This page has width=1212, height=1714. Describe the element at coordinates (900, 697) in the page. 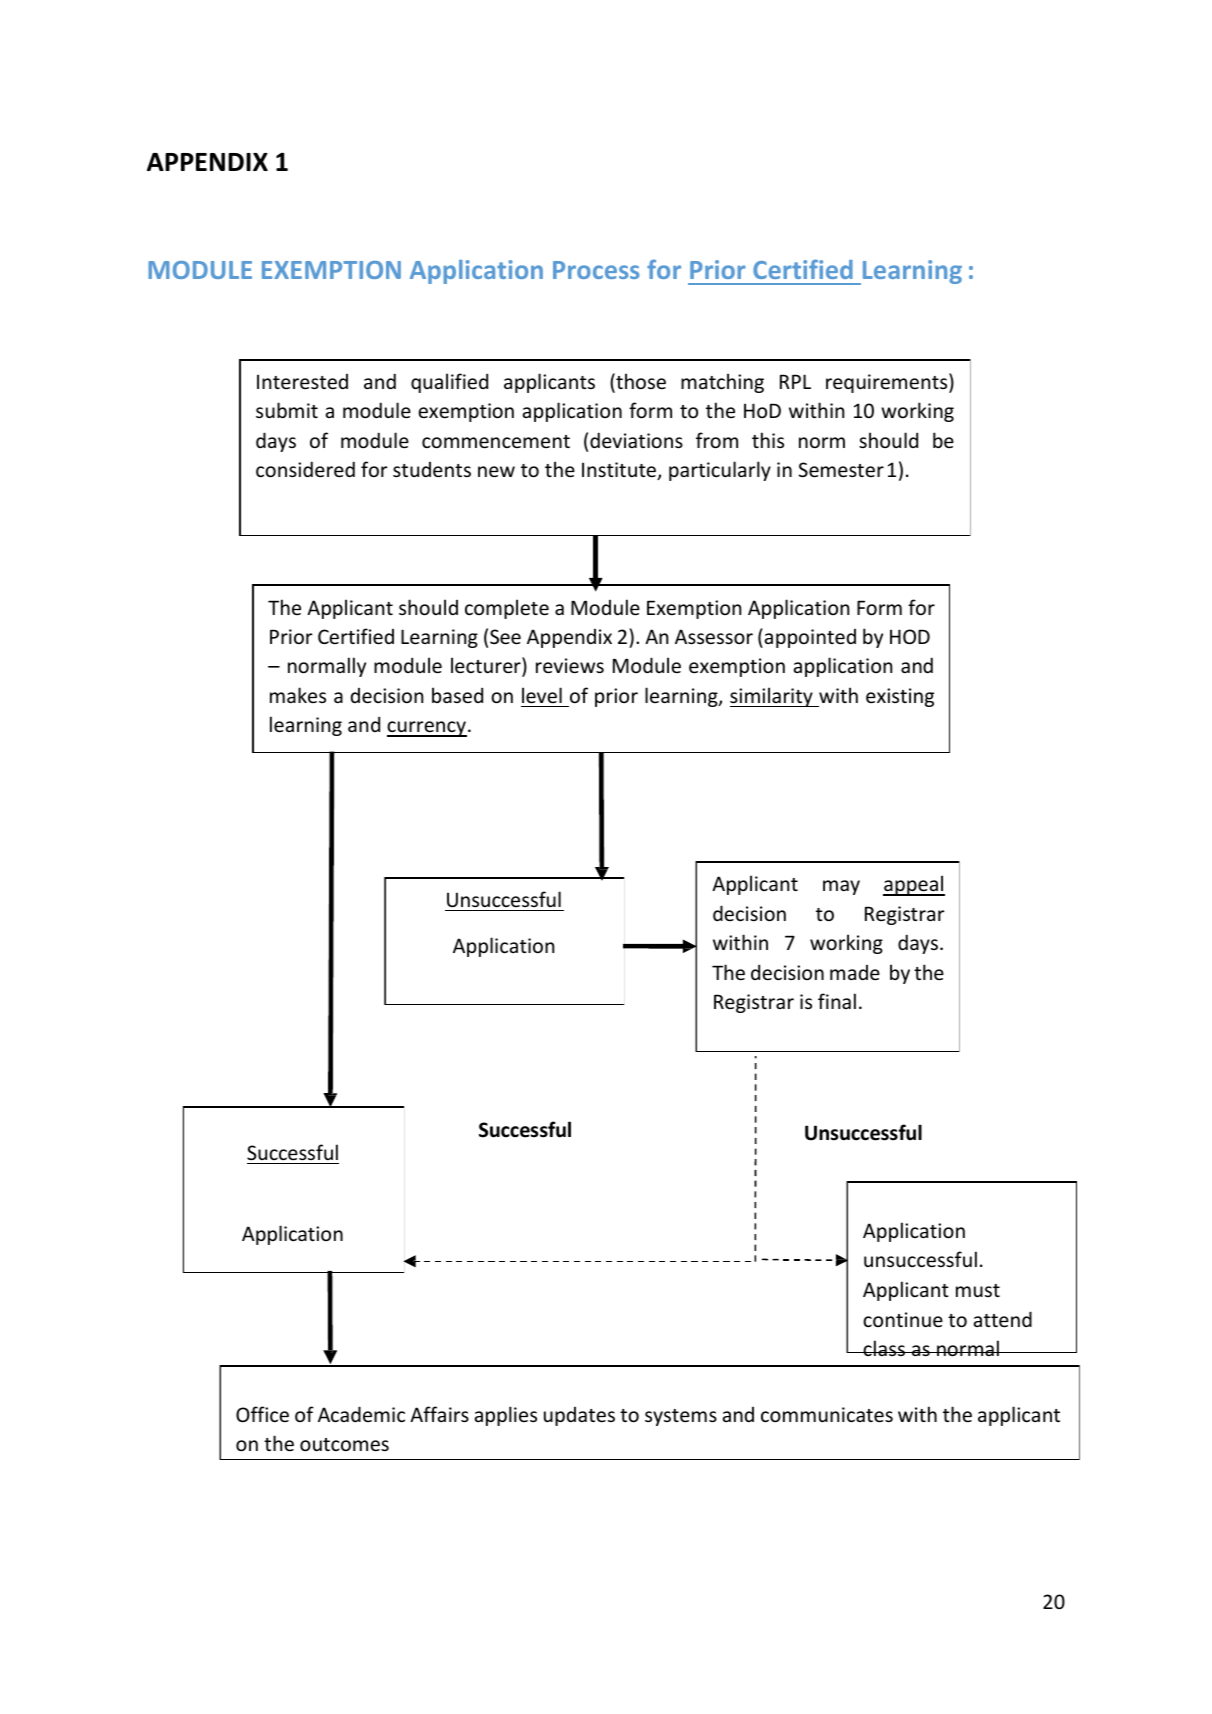

I see `existing` at that location.
